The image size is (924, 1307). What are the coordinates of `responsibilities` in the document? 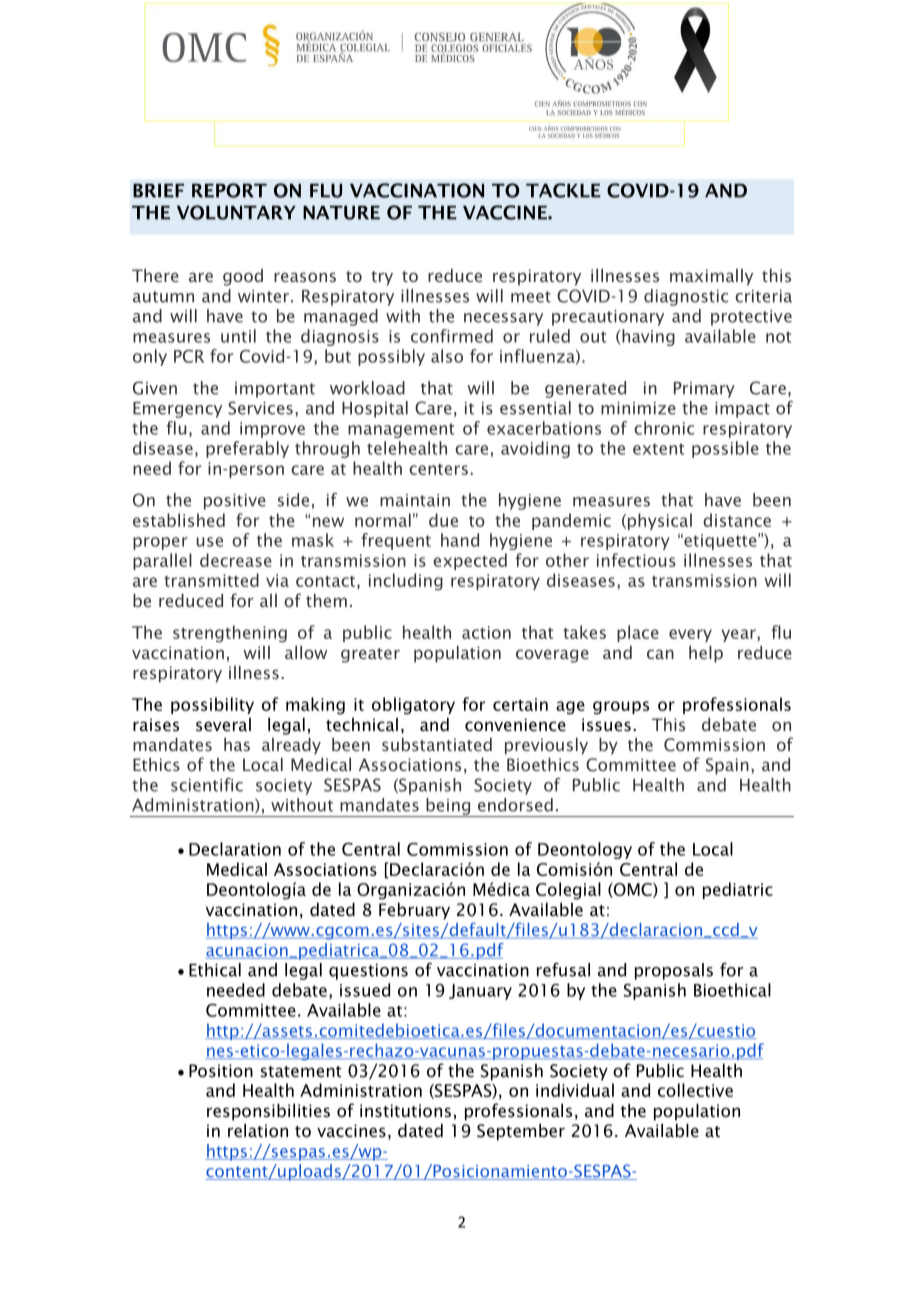 It's located at (268, 1112).
